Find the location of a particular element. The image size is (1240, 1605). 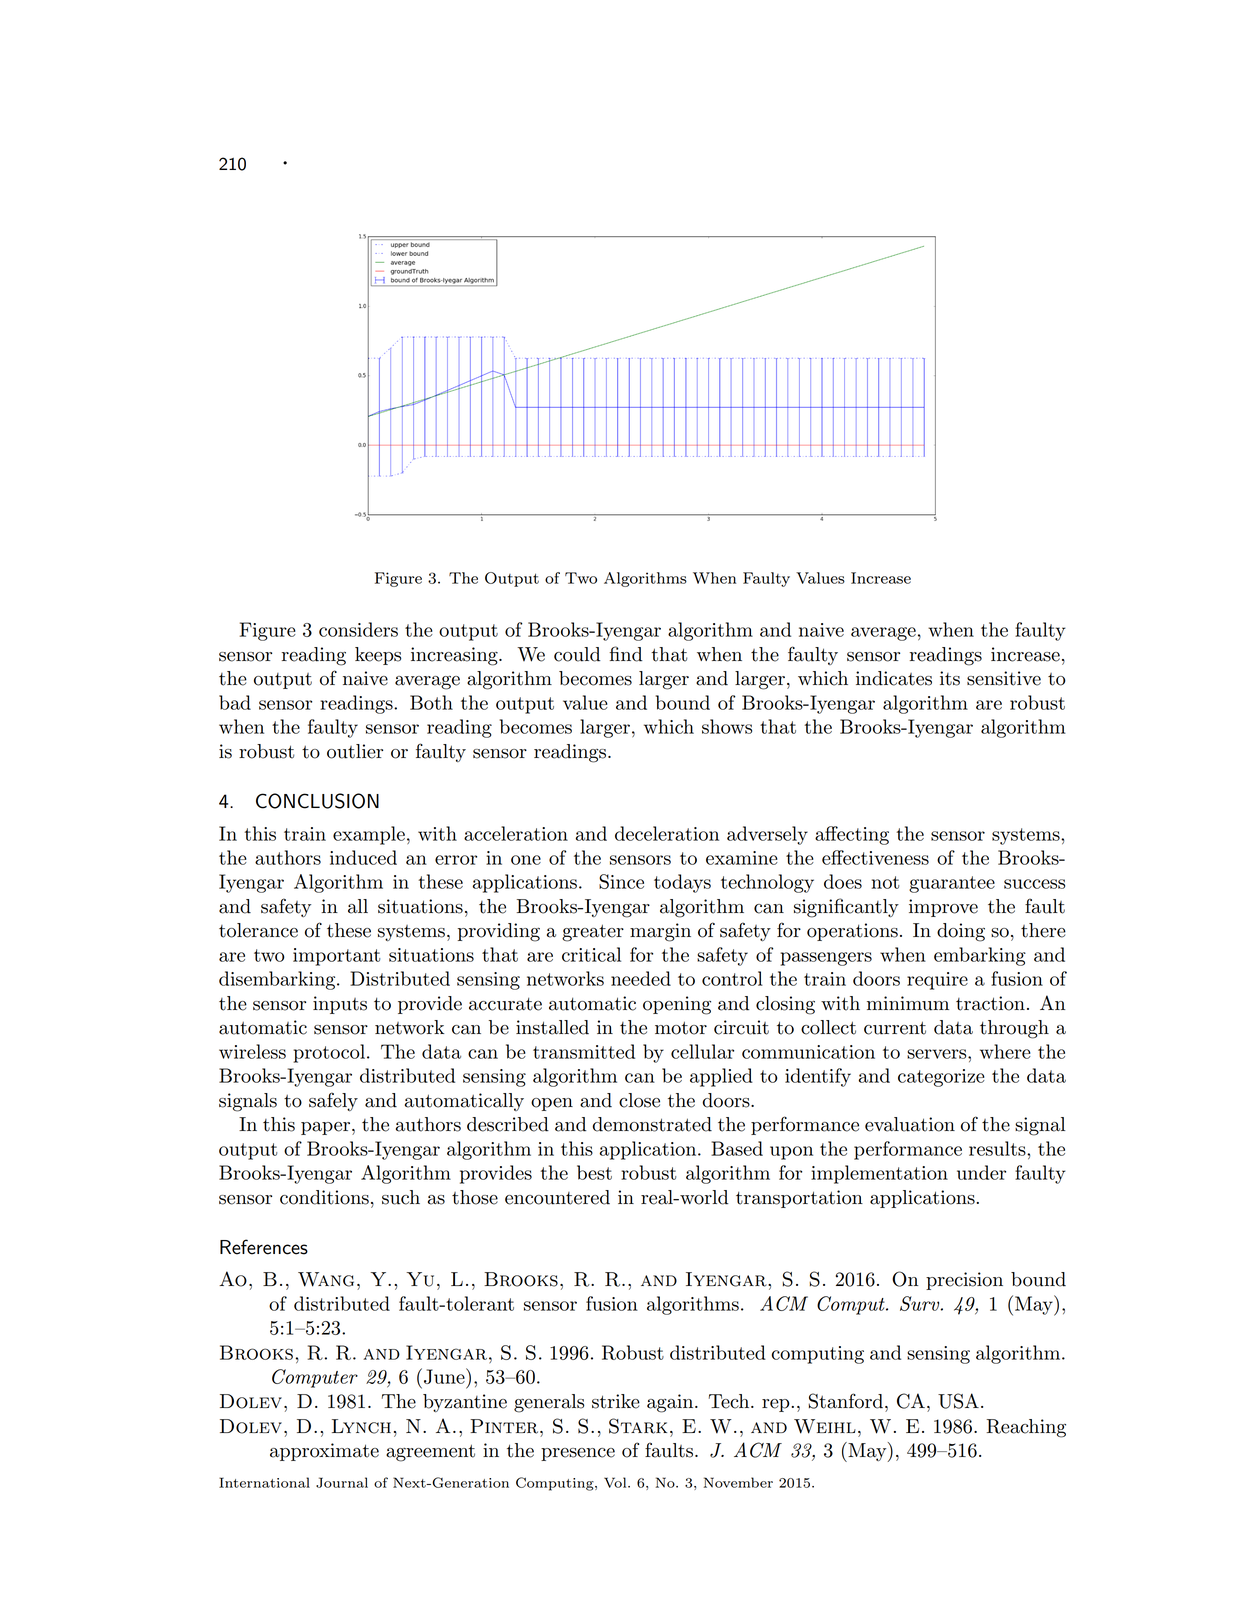

its is located at coordinates (950, 678).
